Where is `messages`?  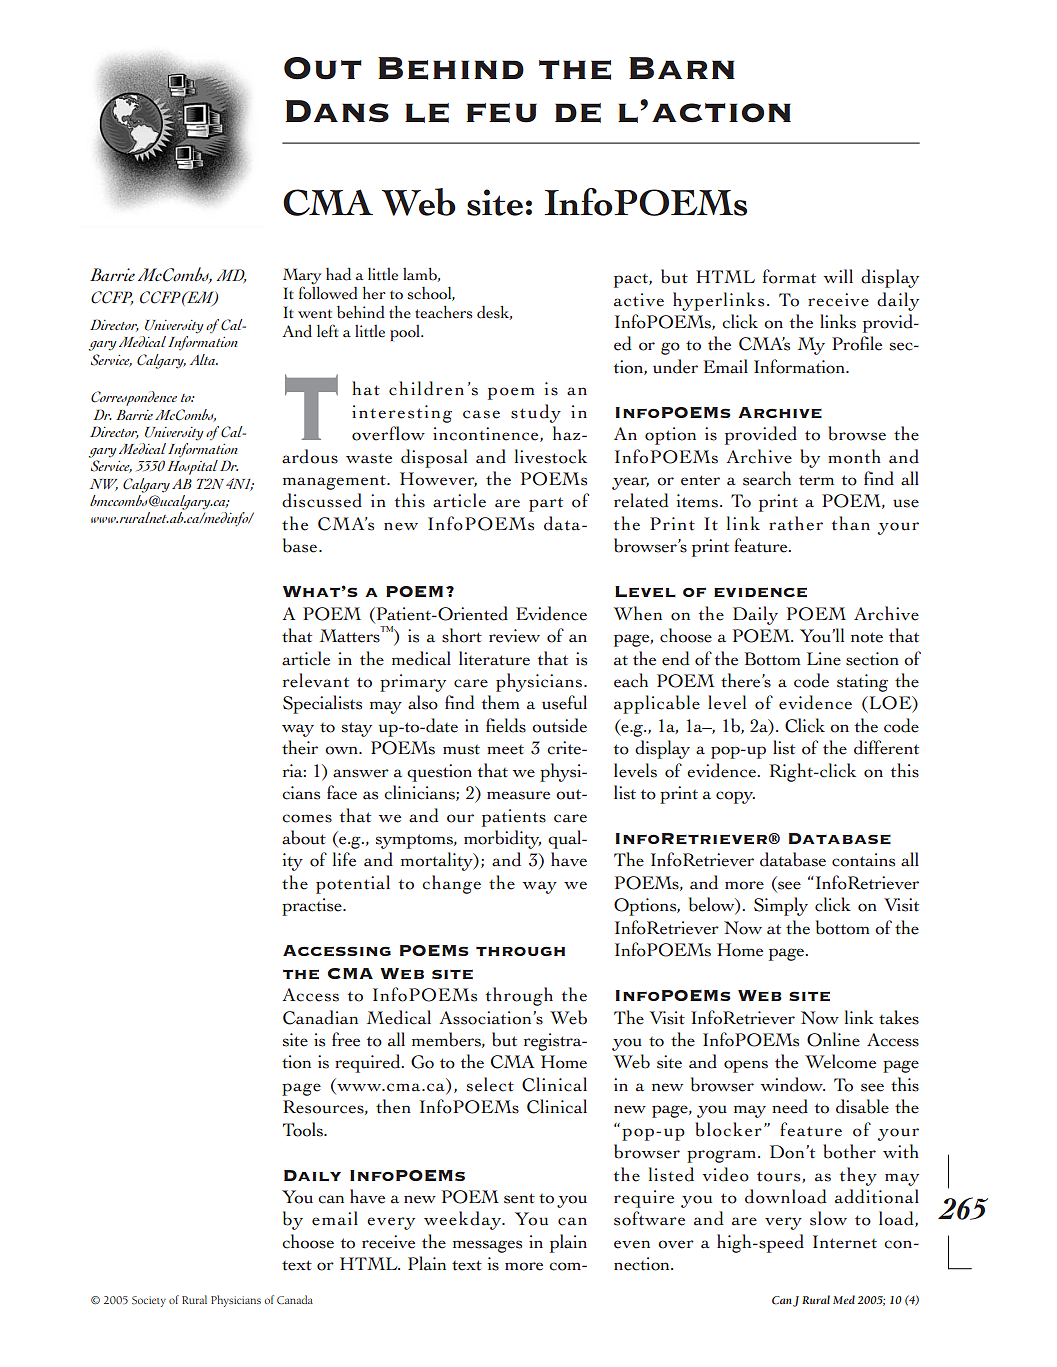 messages is located at coordinates (487, 1246).
